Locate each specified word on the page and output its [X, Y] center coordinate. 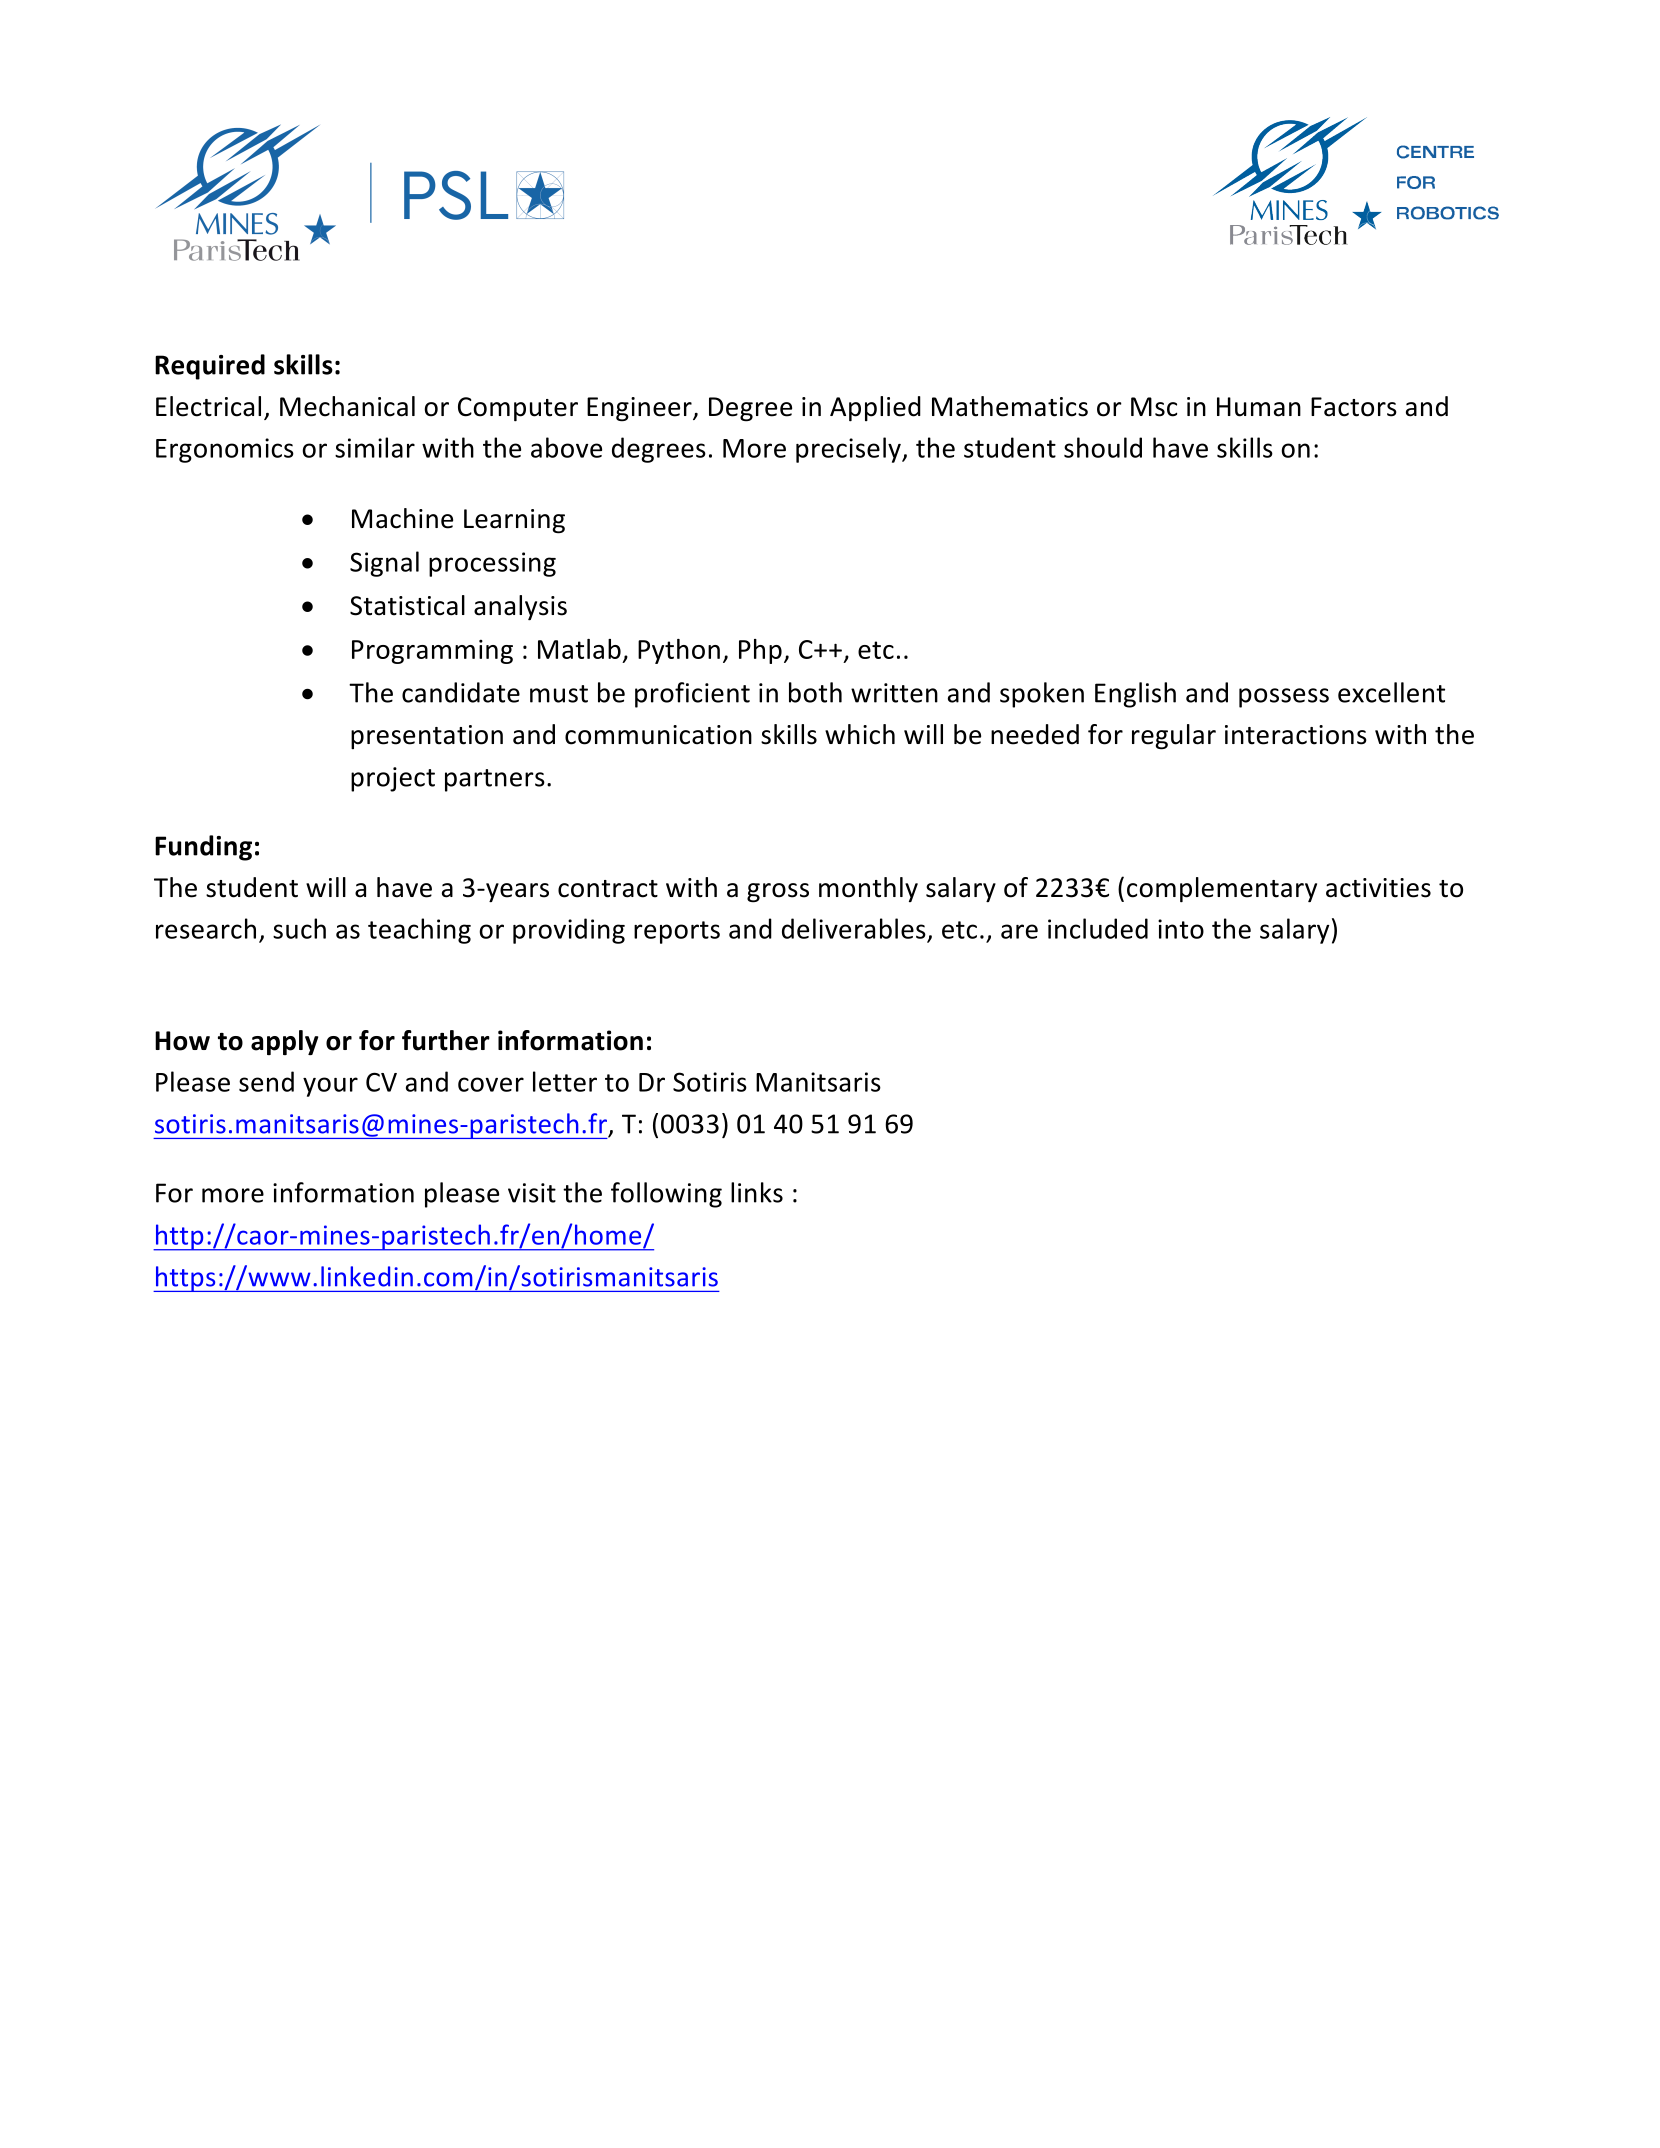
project [393, 779]
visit [532, 1193]
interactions [1296, 735]
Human [1259, 407]
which [860, 734]
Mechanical [347, 406]
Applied [875, 409]
